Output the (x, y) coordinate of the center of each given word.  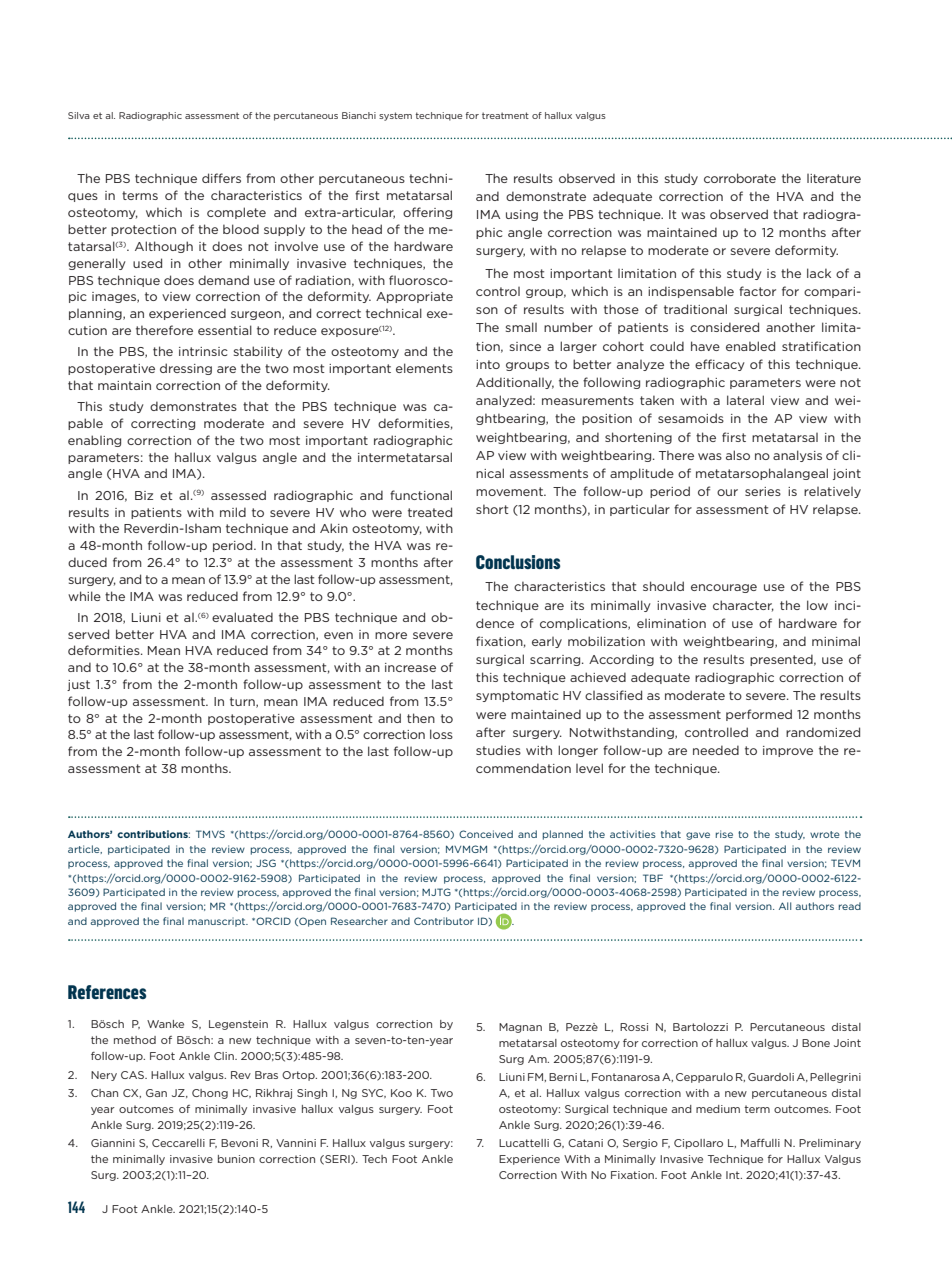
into (488, 364)
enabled (750, 346)
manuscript (218, 922)
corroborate (740, 178)
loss (441, 734)
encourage (724, 588)
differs (221, 178)
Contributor (444, 921)
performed (759, 715)
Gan (156, 1093)
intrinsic (203, 351)
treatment (505, 115)
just (78, 685)
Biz (144, 495)
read (850, 906)
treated (430, 512)
